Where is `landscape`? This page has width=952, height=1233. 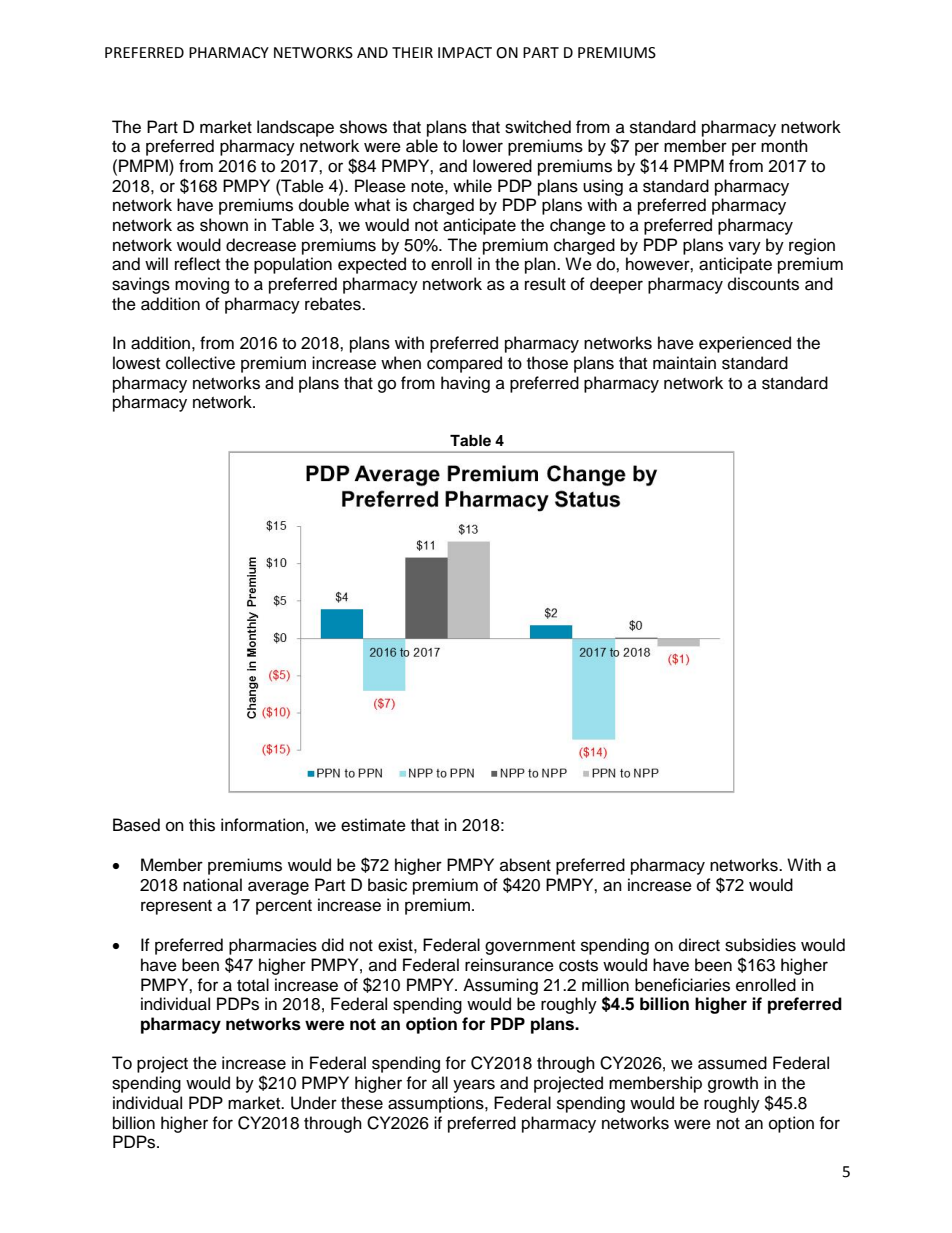 landscape is located at coordinates (295, 128).
